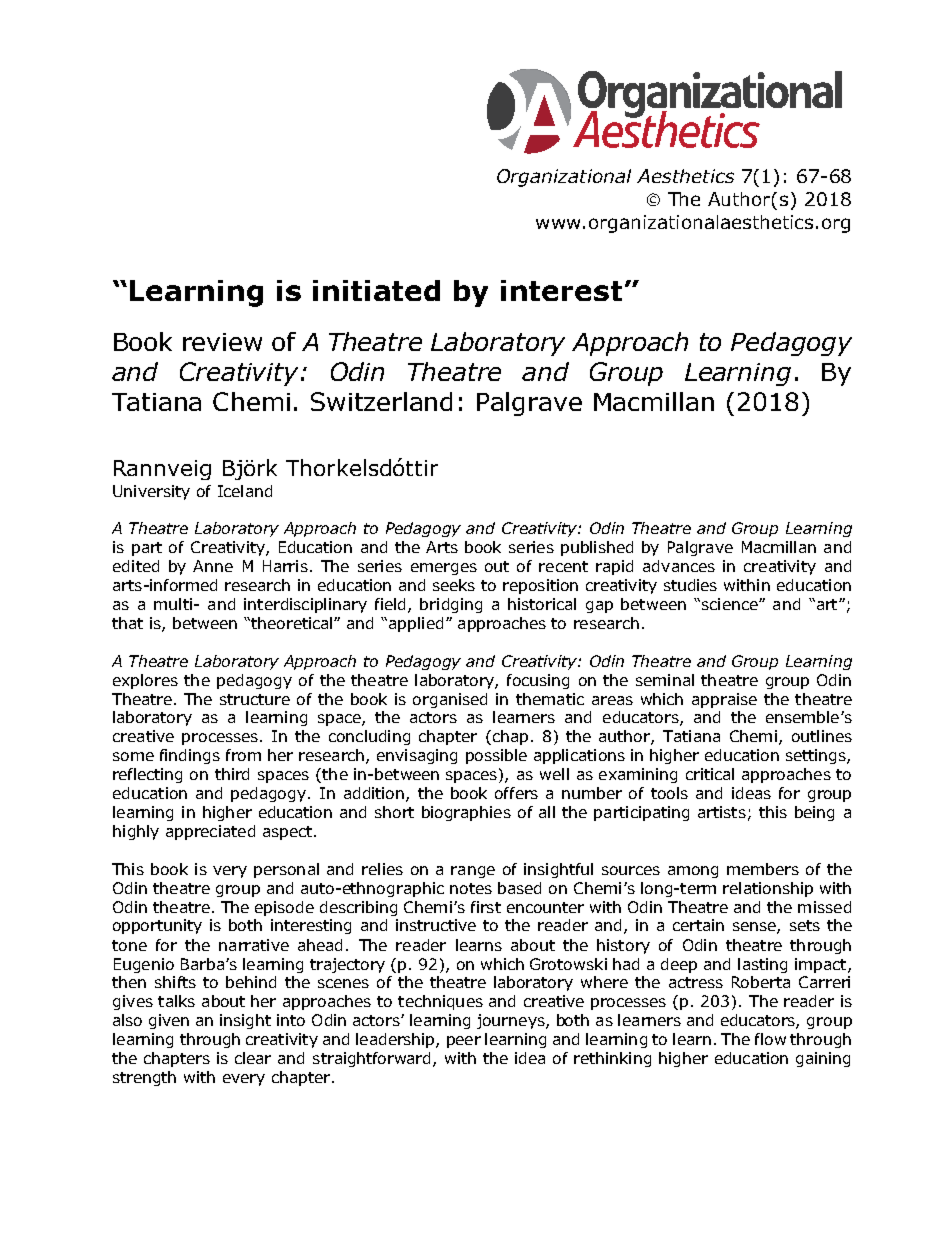 This image has height=1233, width=952. I want to click on Switzerland, so click(381, 401).
